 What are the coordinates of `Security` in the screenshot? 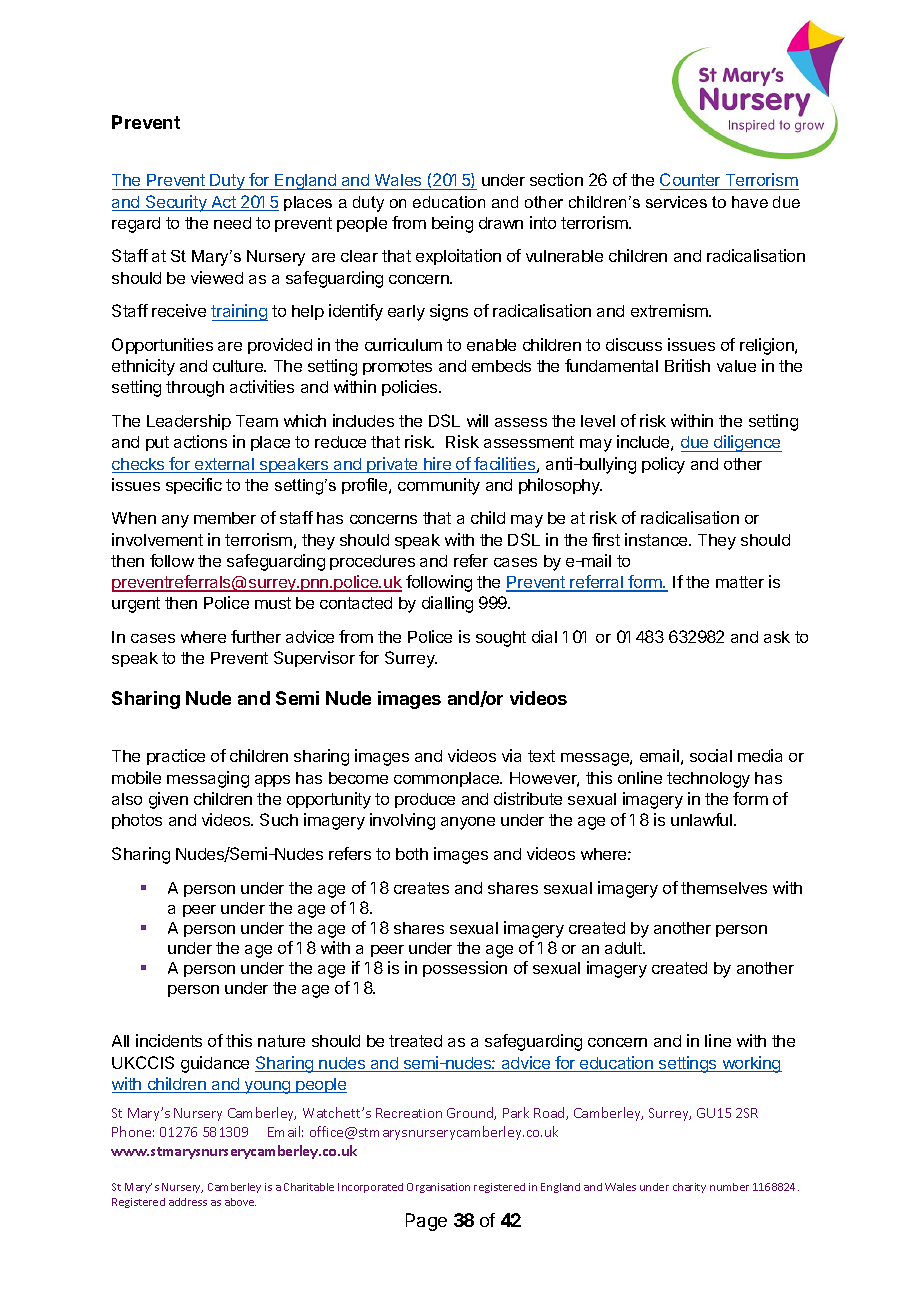 It's located at (176, 203).
